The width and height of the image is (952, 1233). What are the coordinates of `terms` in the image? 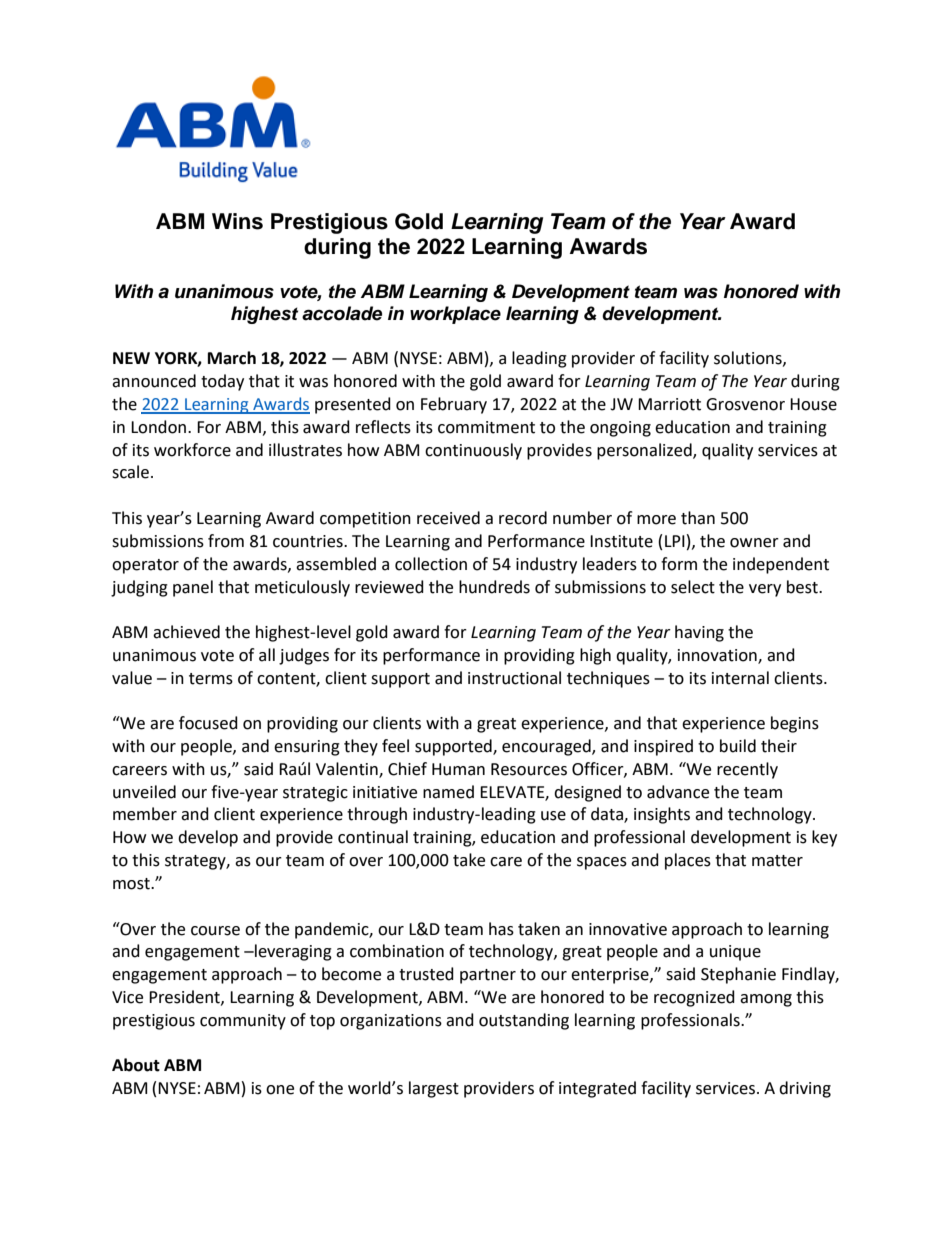 It's located at (211, 679).
